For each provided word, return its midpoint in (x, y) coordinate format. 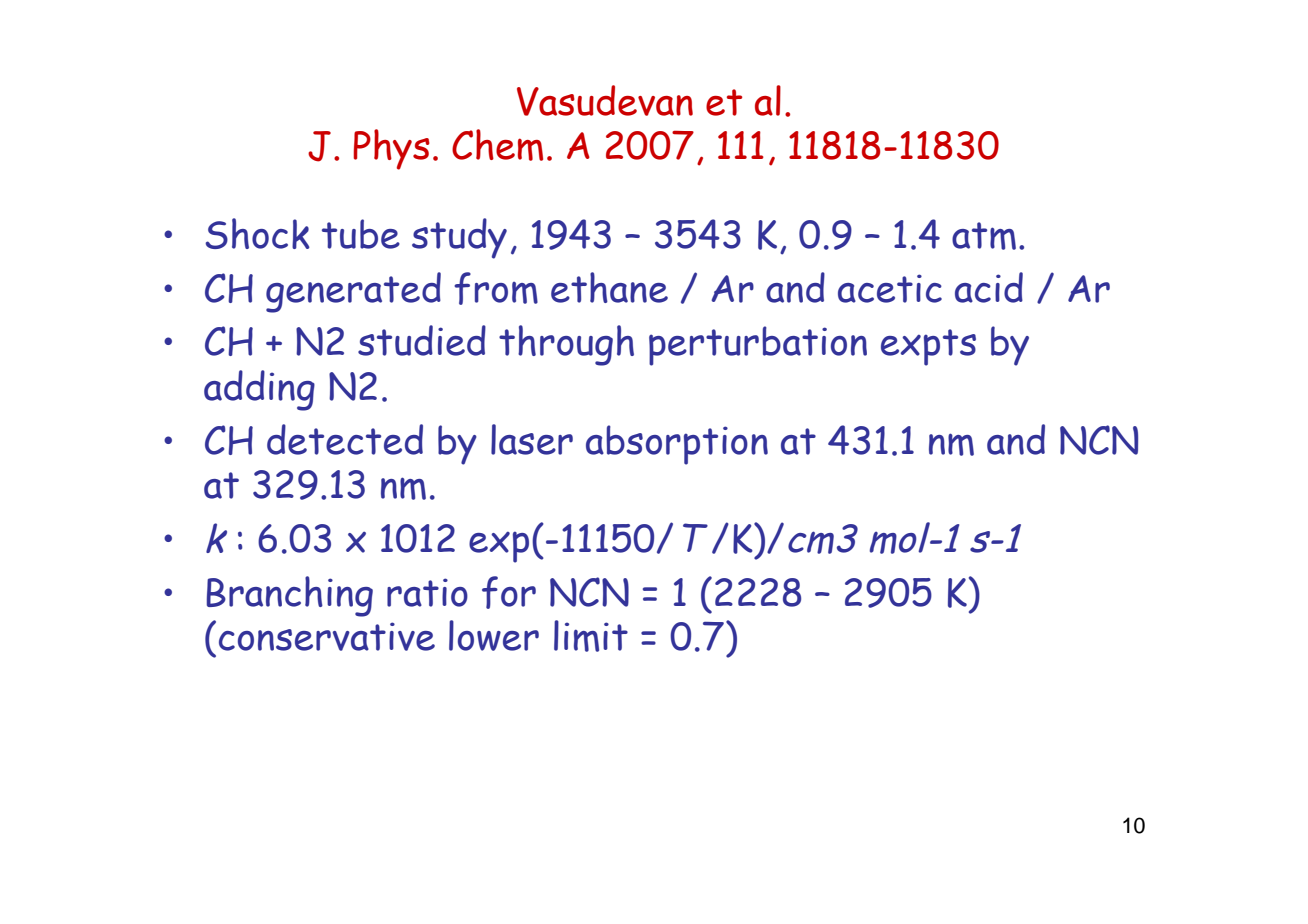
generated (353, 292)
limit (591, 636)
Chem (497, 145)
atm (984, 236)
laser (532, 439)
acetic (890, 288)
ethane (609, 287)
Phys (391, 149)
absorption (677, 445)
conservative (327, 636)
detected (345, 439)
